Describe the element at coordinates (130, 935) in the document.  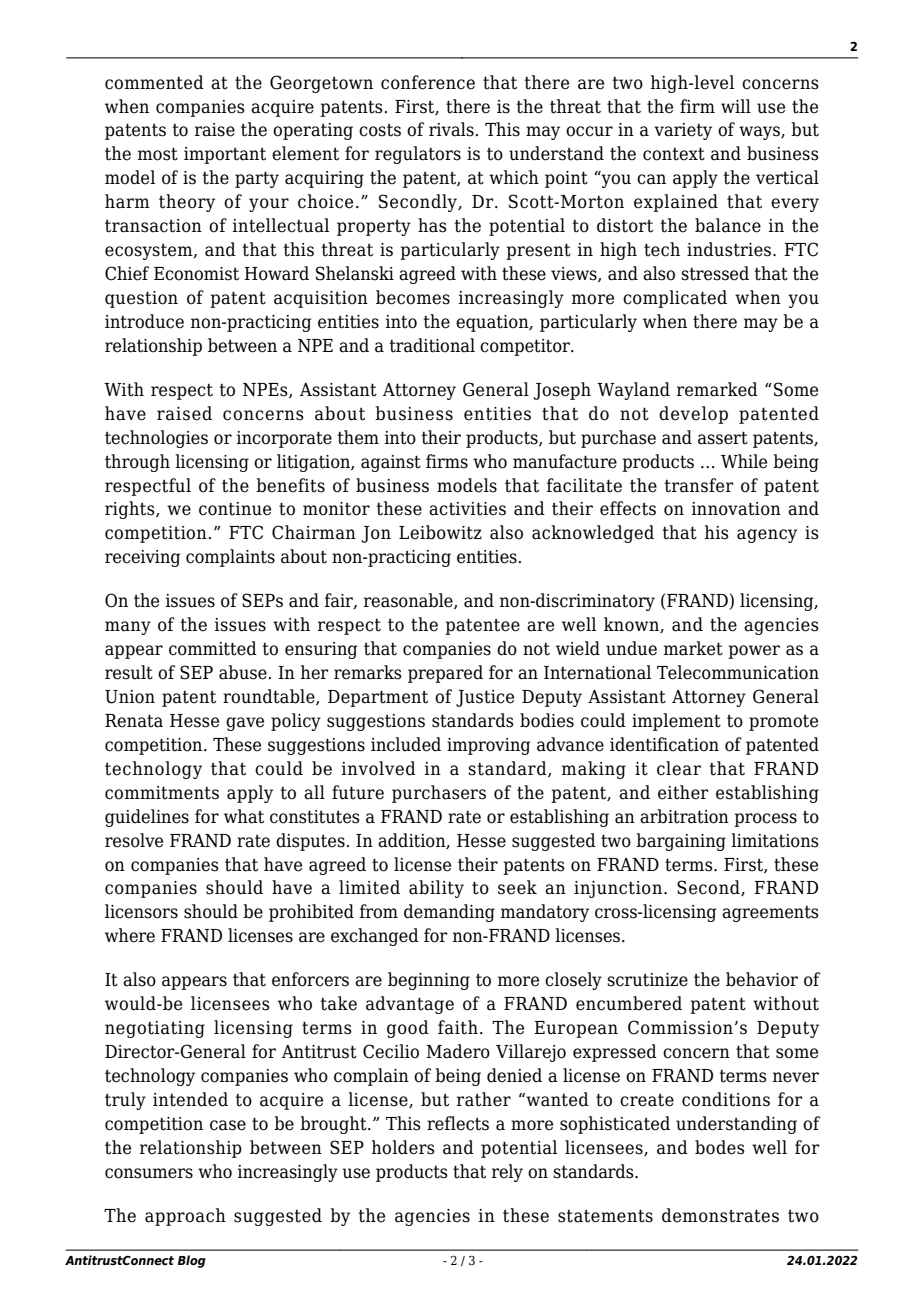
I see `where` at that location.
